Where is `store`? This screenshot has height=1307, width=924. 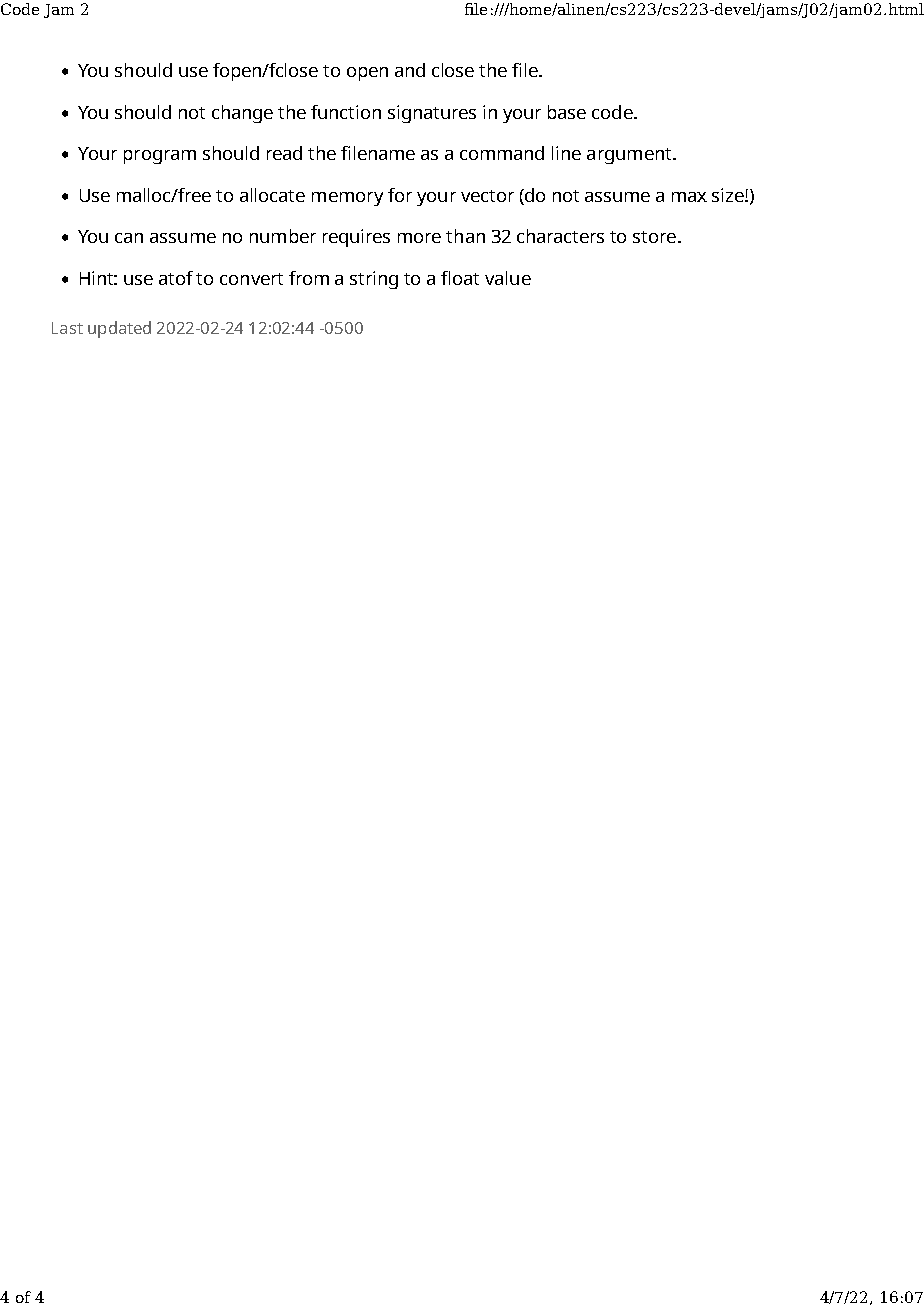 store is located at coordinates (654, 237).
